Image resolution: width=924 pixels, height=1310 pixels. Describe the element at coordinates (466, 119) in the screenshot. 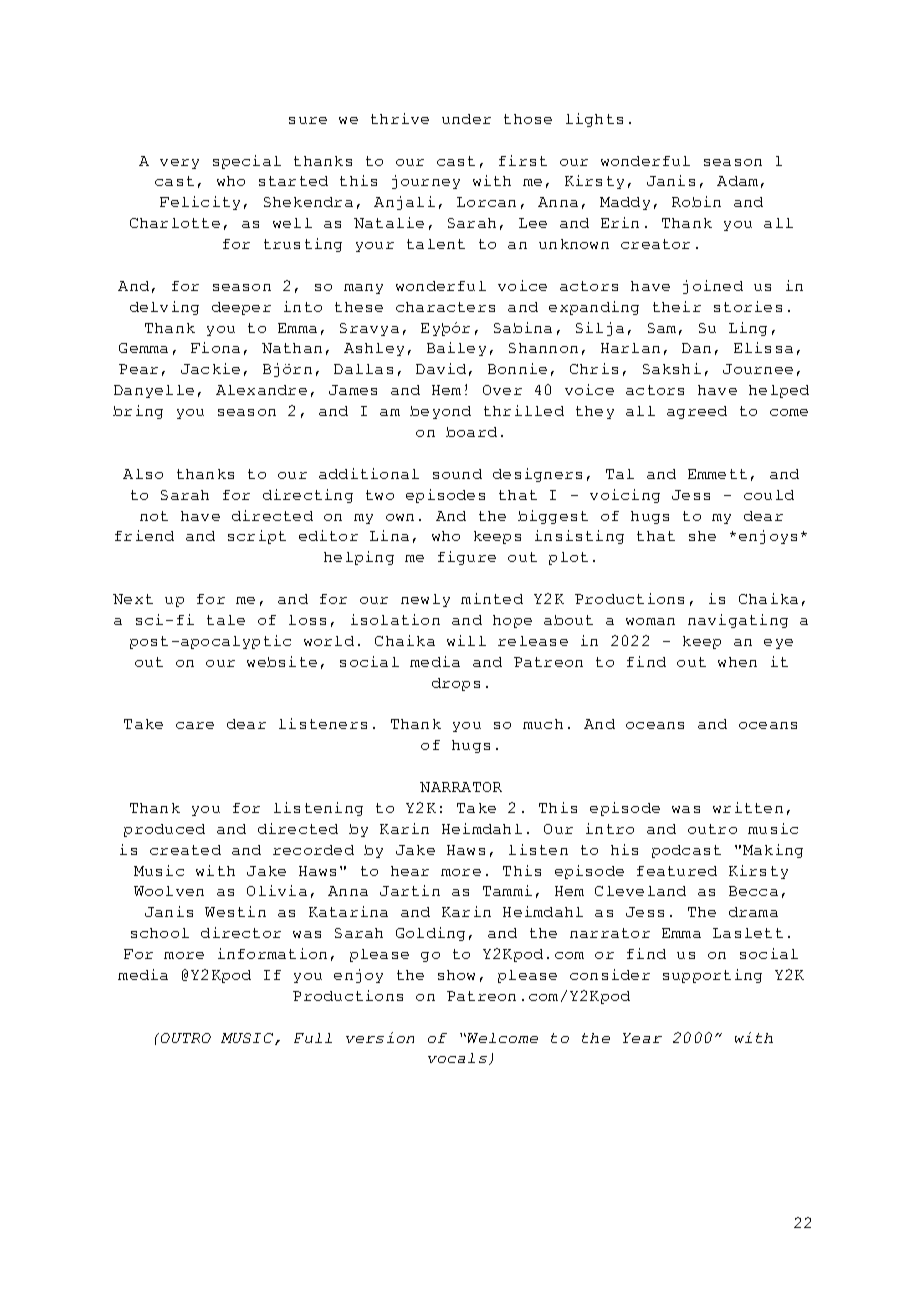

I see `under` at that location.
